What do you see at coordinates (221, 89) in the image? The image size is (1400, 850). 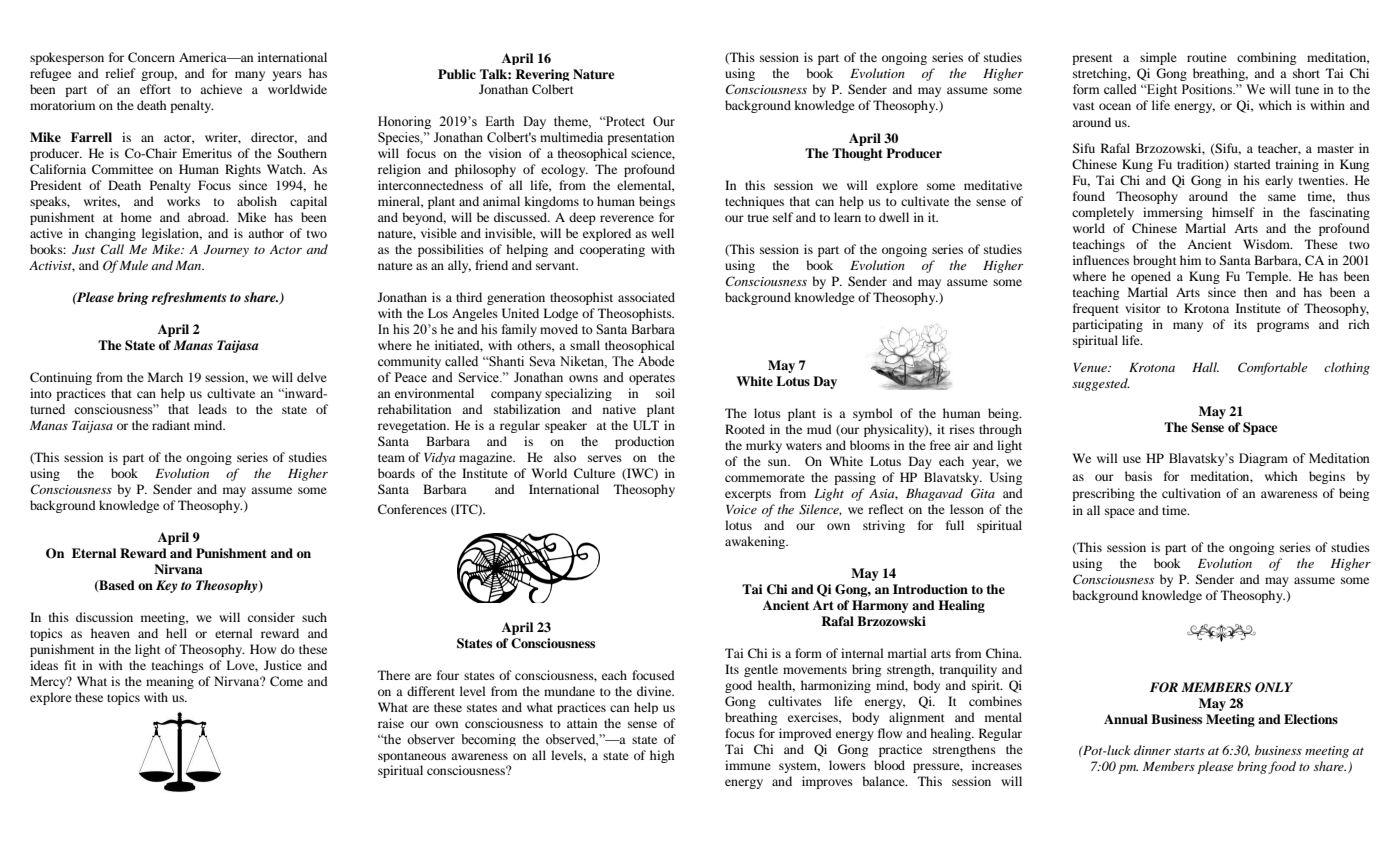 I see `achieve` at bounding box center [221, 89].
